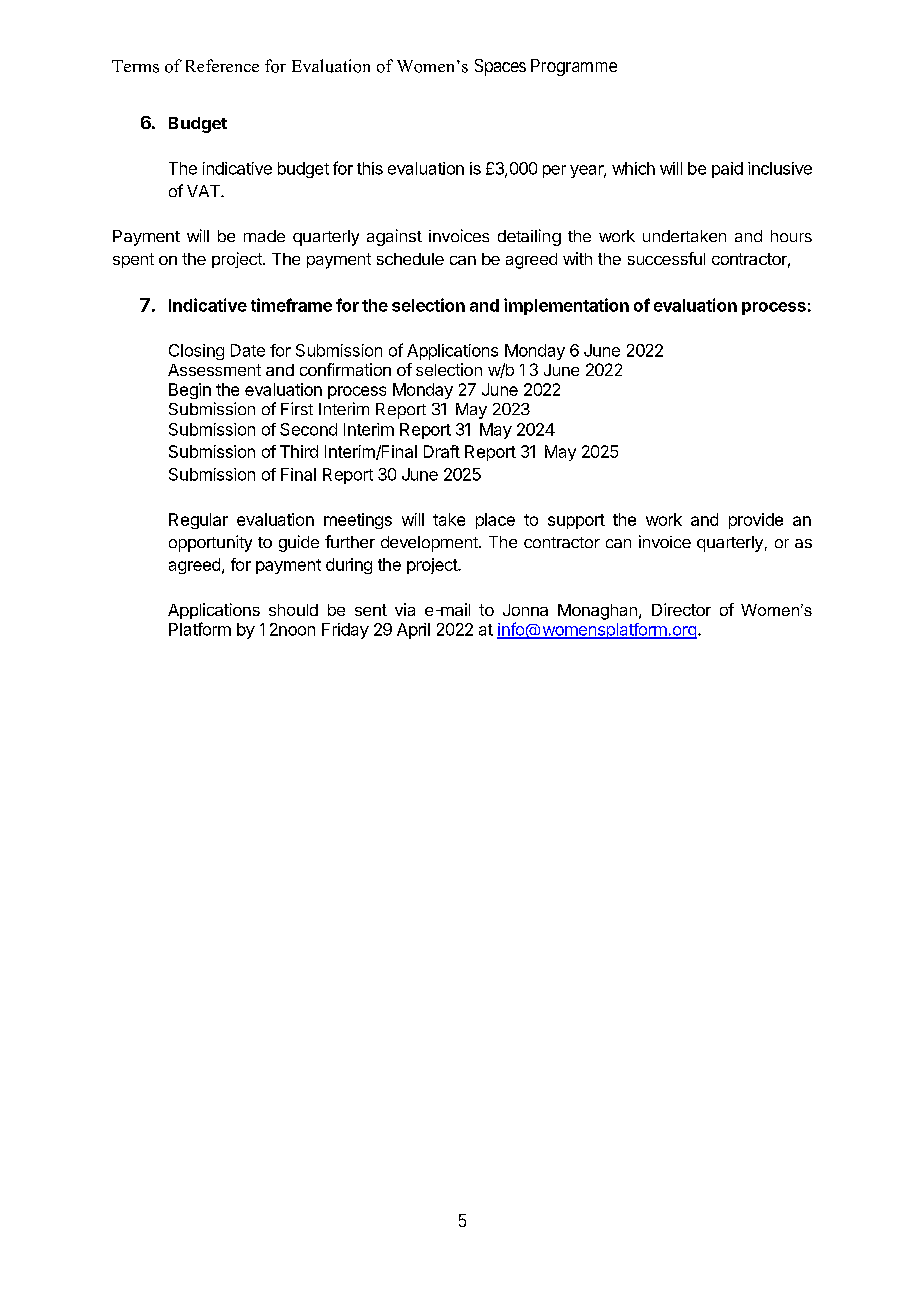 The width and height of the screenshot is (924, 1307). I want to click on Director, so click(681, 609).
